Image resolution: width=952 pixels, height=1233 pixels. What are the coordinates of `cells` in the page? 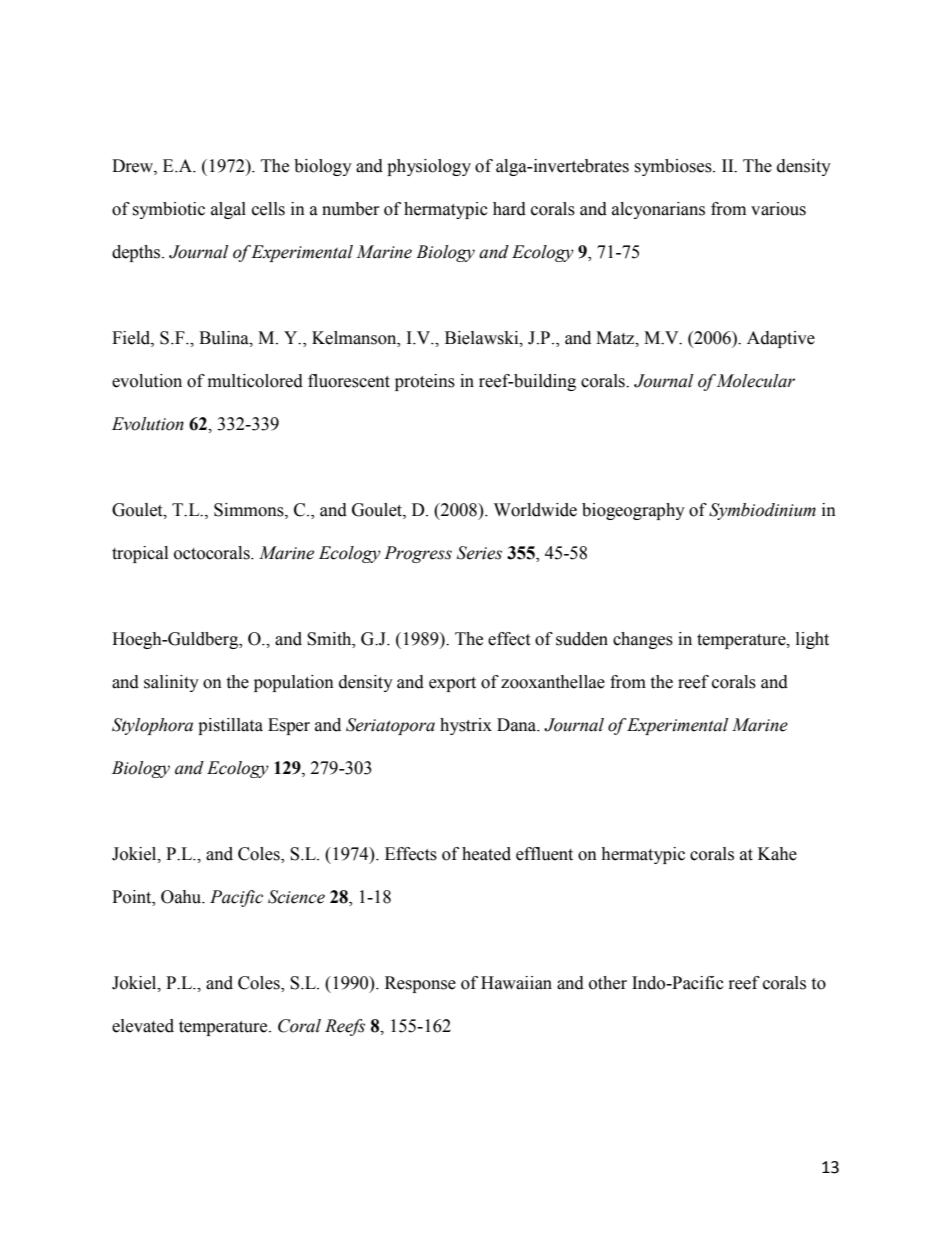 It's located at (268, 209).
